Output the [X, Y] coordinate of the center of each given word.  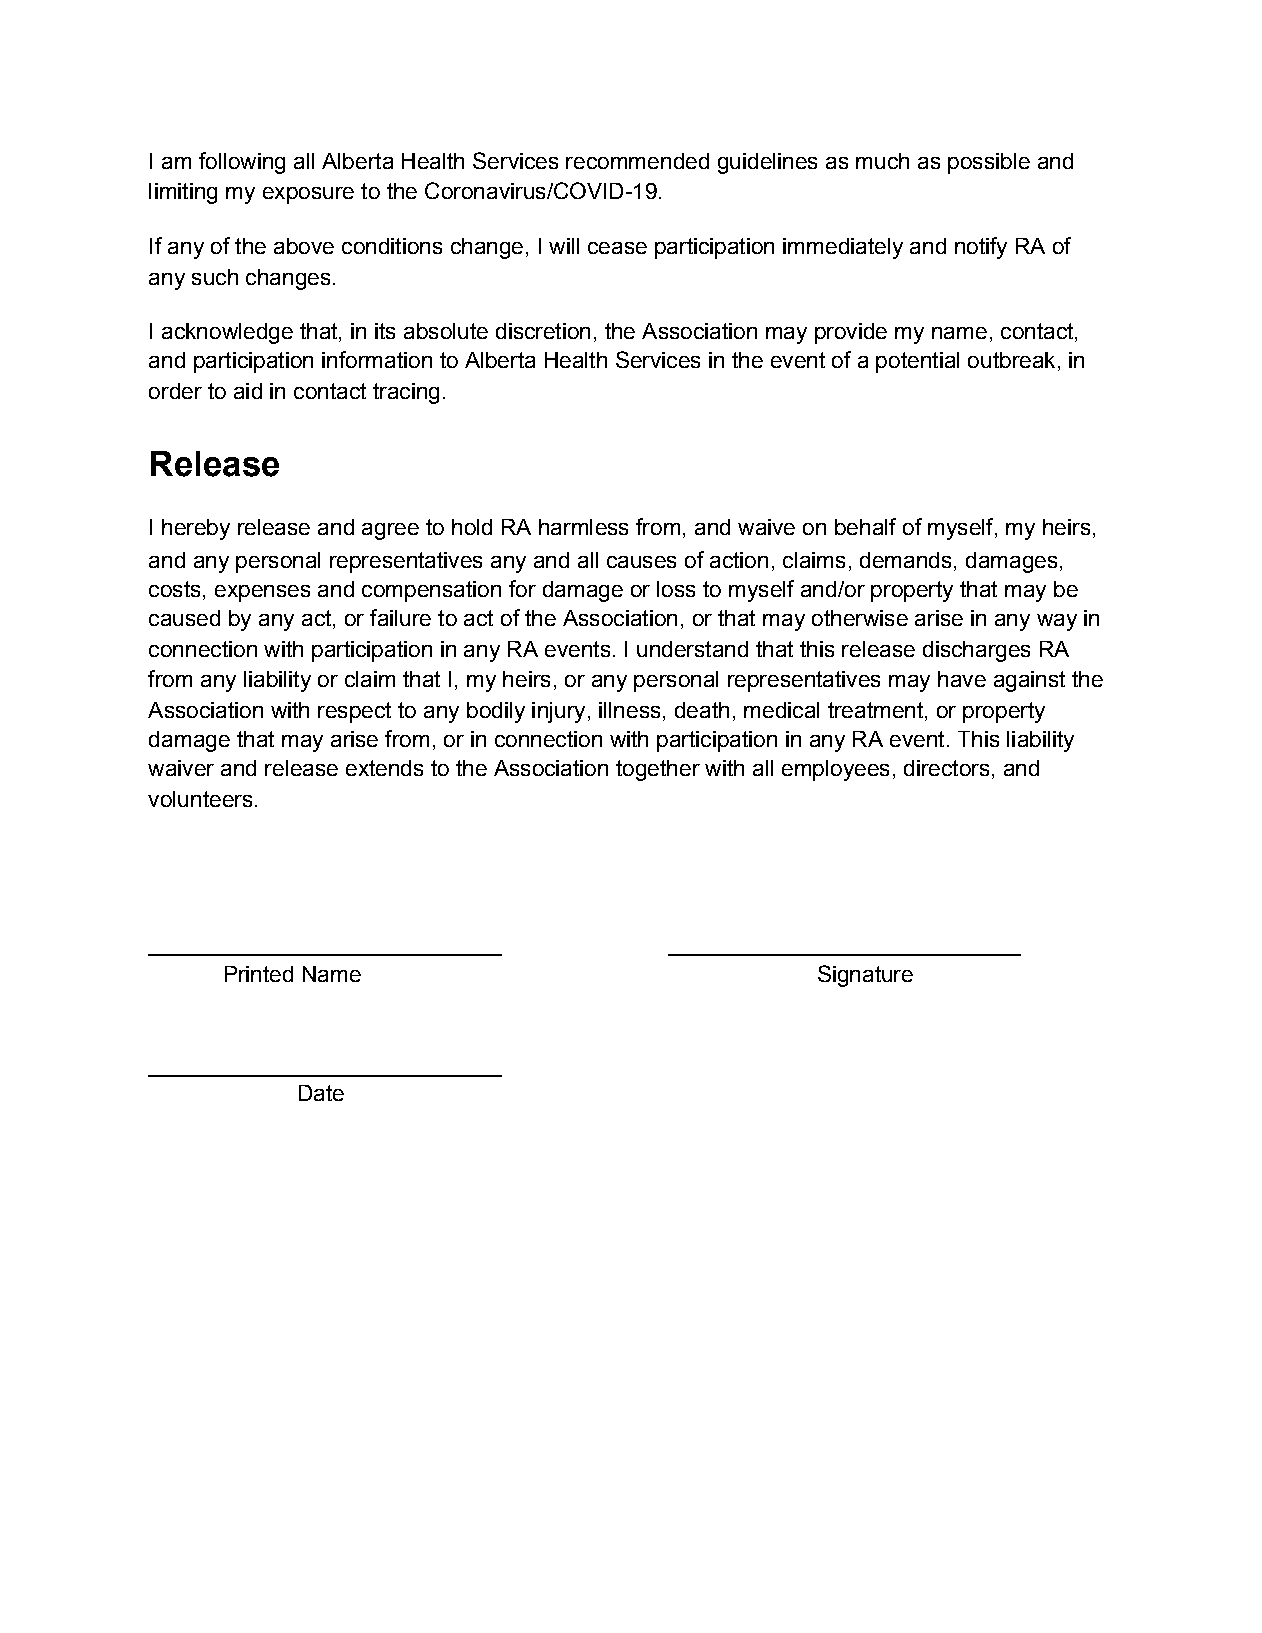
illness [629, 710]
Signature [865, 976]
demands [905, 560]
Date [321, 1093]
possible [989, 163]
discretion [543, 331]
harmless [583, 527]
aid [248, 391]
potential [917, 362]
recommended [637, 161]
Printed [259, 974]
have [962, 679]
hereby [196, 529]
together [658, 770]
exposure [308, 195]
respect [354, 712]
